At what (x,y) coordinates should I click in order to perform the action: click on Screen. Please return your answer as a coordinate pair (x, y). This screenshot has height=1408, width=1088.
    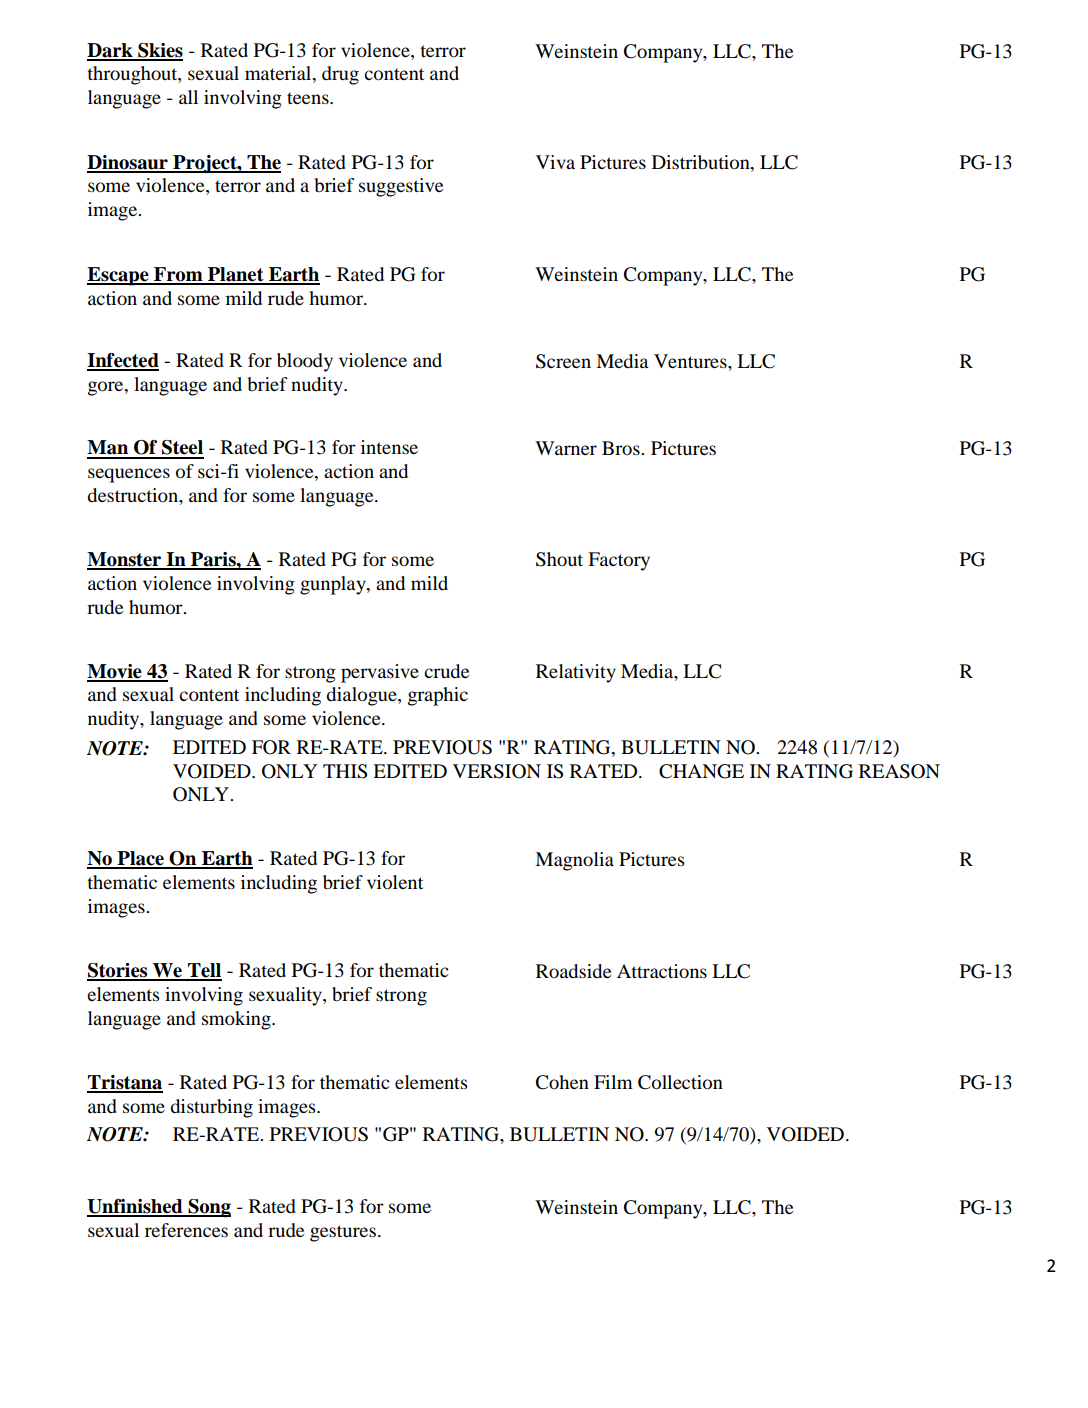
    Looking at the image, I should click on (563, 361).
